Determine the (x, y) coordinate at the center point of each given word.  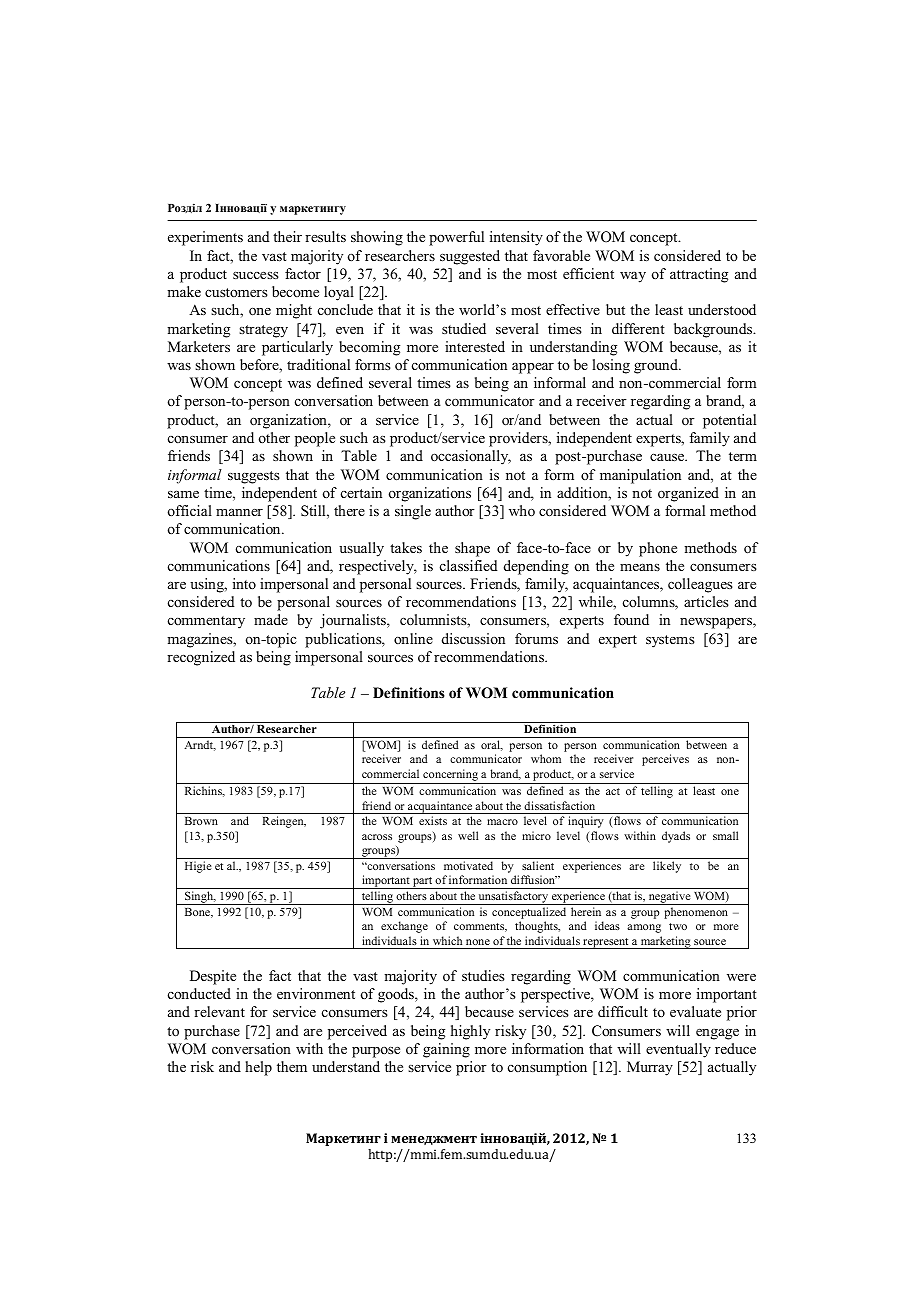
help (258, 1068)
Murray (650, 1068)
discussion (473, 638)
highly (470, 1032)
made (271, 619)
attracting (699, 275)
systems (670, 641)
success (256, 275)
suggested (470, 257)
